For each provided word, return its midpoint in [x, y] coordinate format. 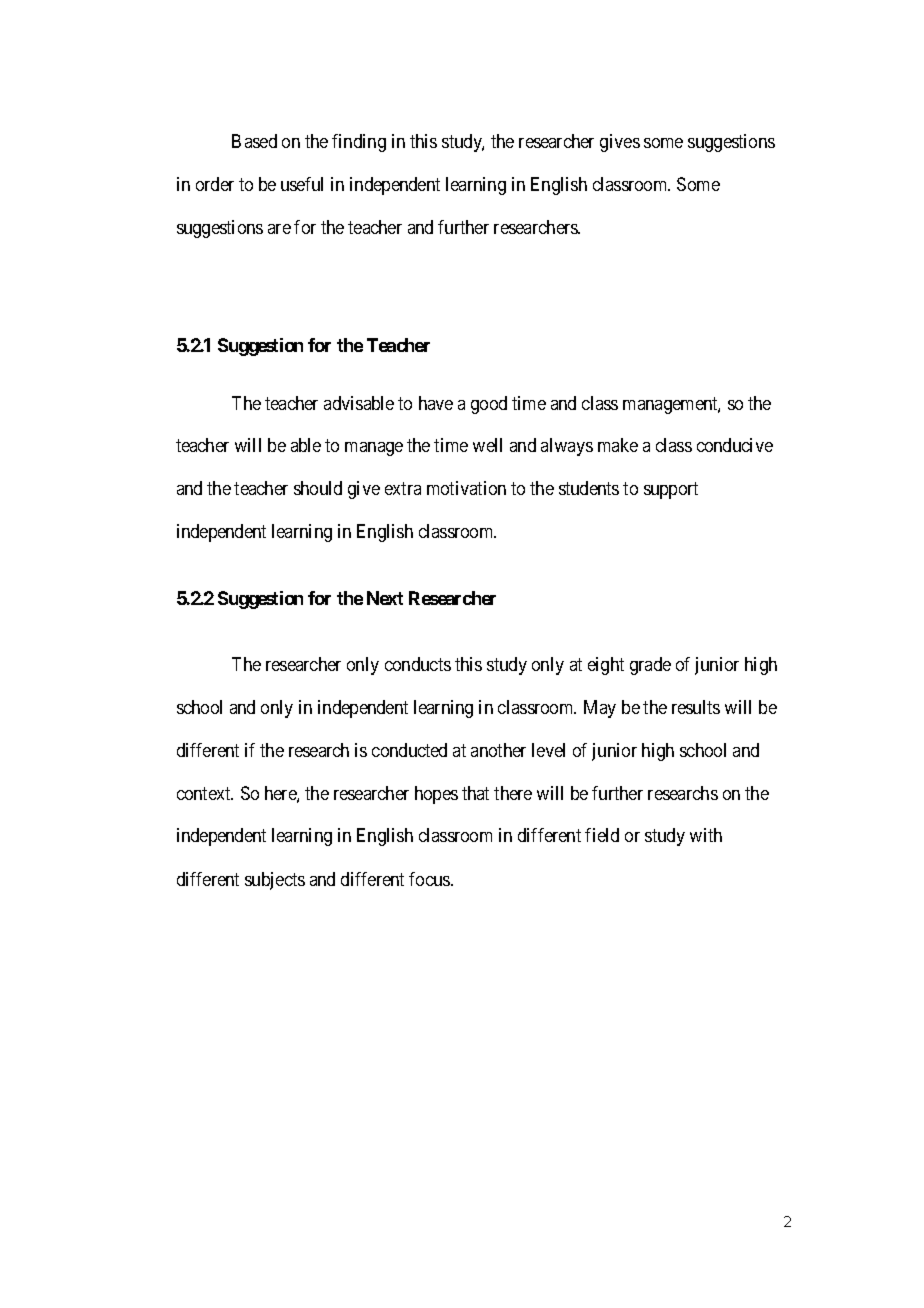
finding [359, 143]
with [706, 835]
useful [302, 184]
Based [254, 141]
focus [430, 879]
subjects [275, 881]
